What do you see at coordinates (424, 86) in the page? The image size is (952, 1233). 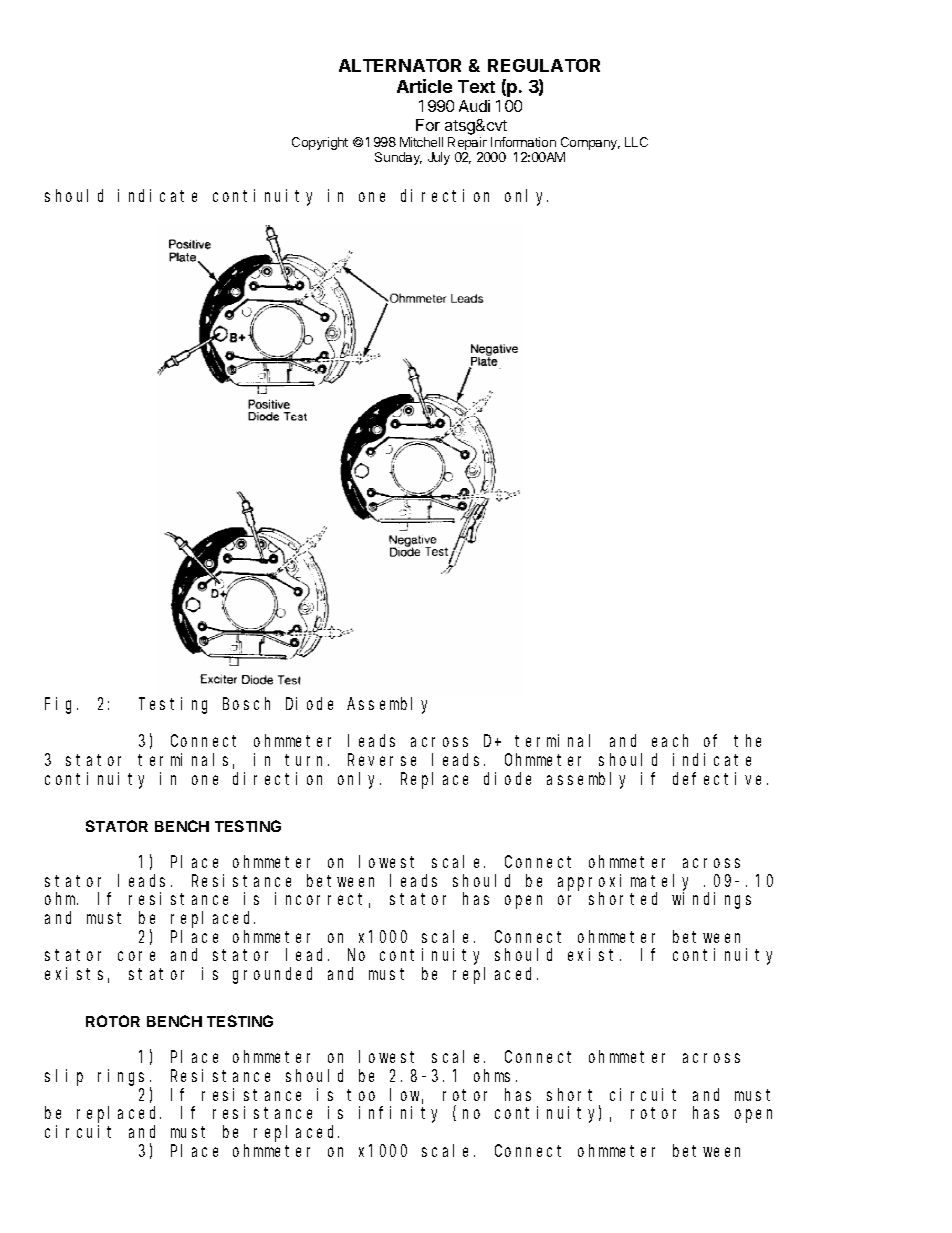 I see `Article` at bounding box center [424, 86].
